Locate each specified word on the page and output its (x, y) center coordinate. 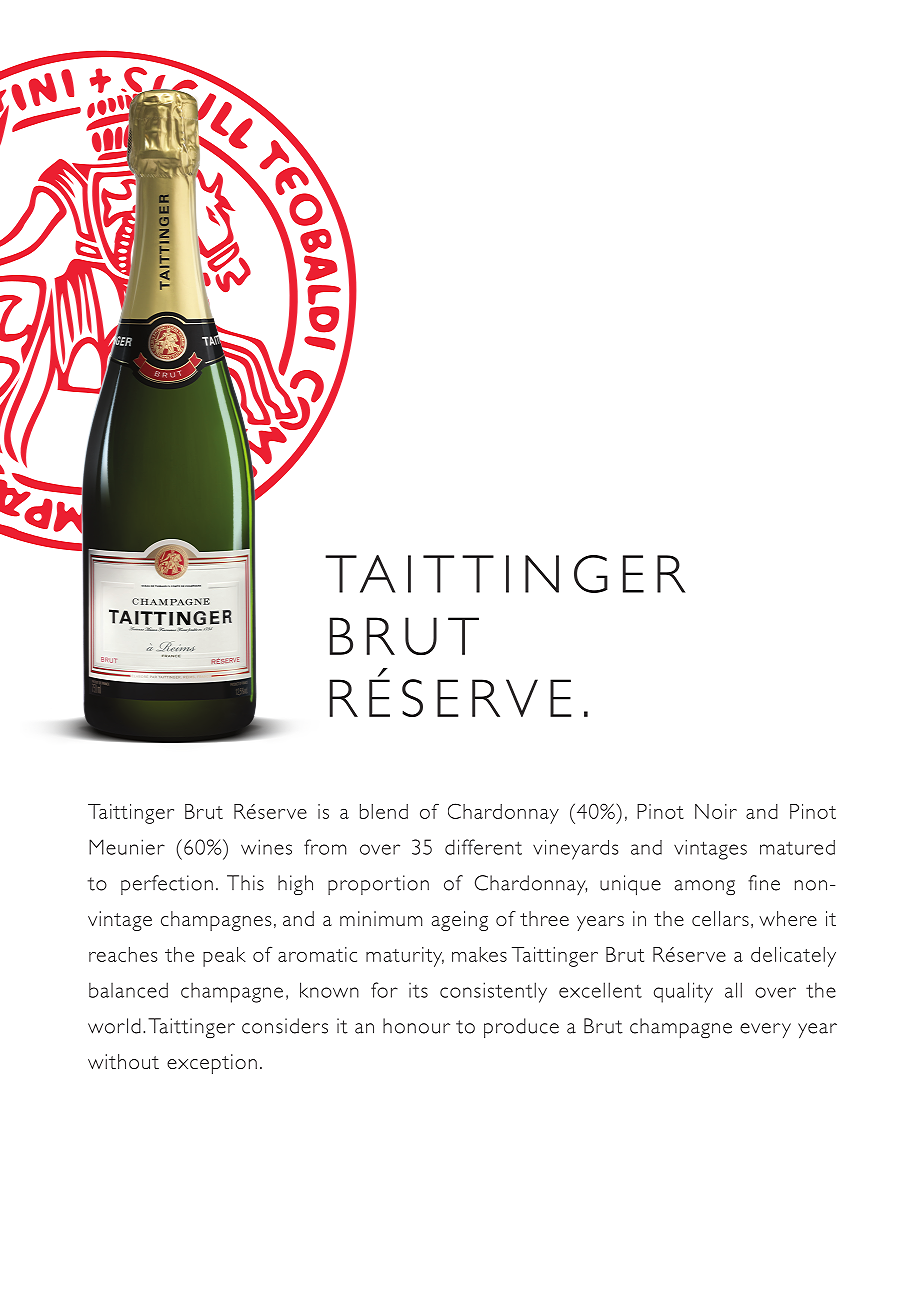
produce (521, 1028)
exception (212, 1064)
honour (416, 1026)
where (788, 918)
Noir (716, 811)
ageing (460, 921)
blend (384, 811)
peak (224, 957)
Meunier (127, 847)
